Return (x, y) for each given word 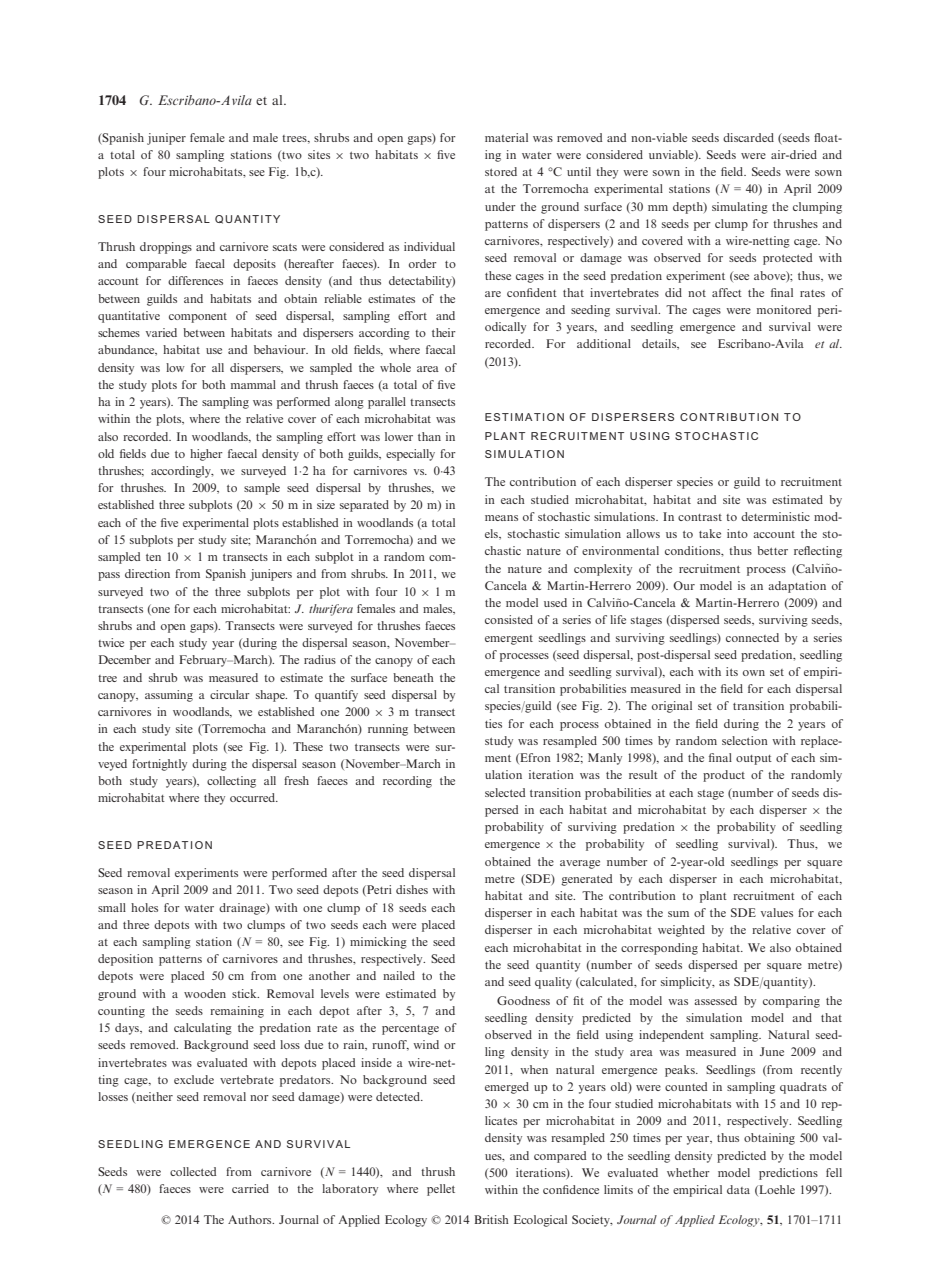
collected (193, 1171)
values (777, 912)
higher (206, 455)
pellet (441, 1190)
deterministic (775, 516)
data (738, 1189)
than (429, 436)
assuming (169, 696)
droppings (166, 248)
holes (144, 907)
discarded (748, 137)
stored (501, 171)
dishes (412, 889)
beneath (413, 677)
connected (752, 637)
